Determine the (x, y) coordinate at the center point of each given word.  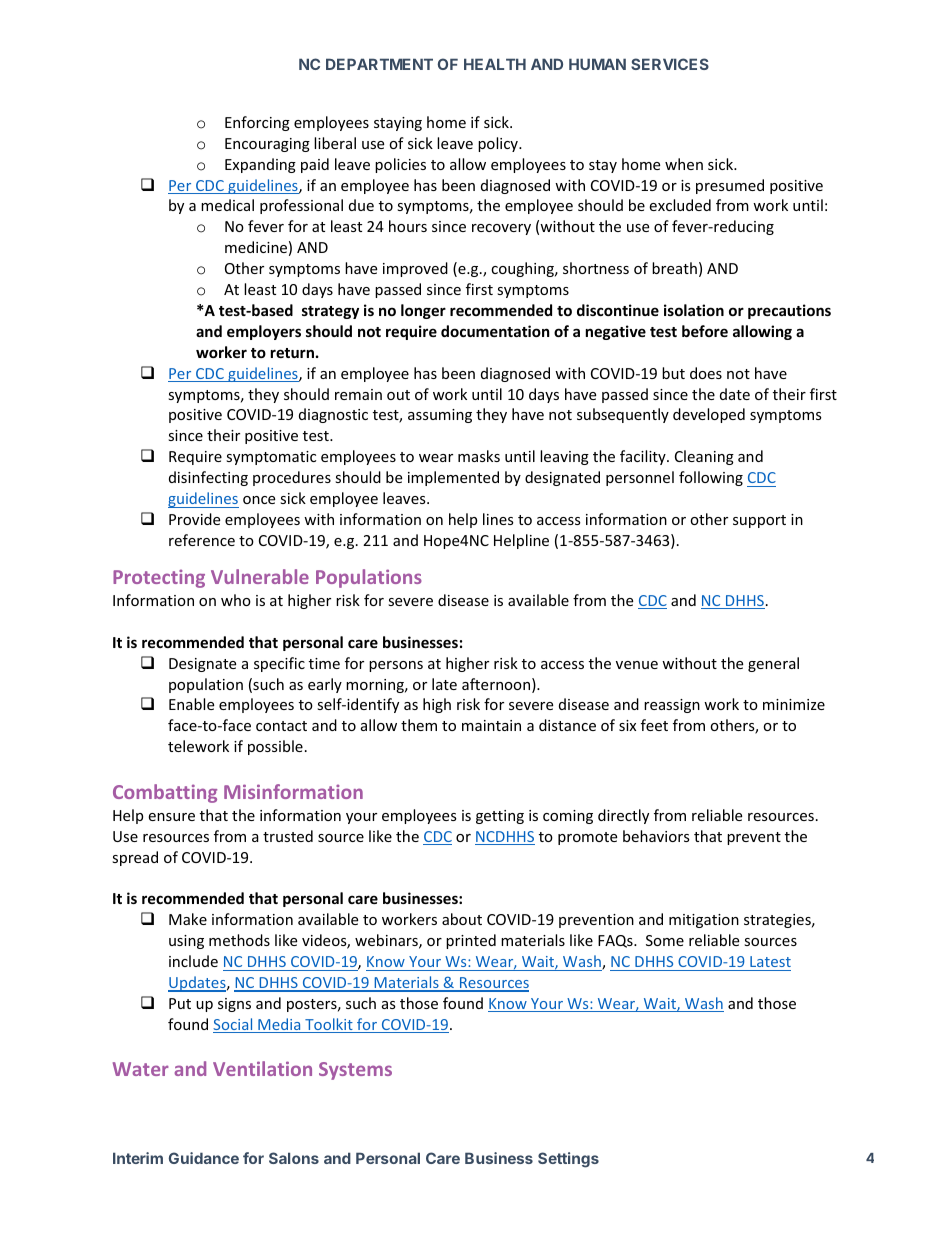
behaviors (656, 836)
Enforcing (257, 123)
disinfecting (208, 478)
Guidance (204, 1158)
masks (479, 456)
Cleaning (704, 457)
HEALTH (495, 64)
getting (500, 817)
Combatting (165, 793)
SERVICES (670, 64)
